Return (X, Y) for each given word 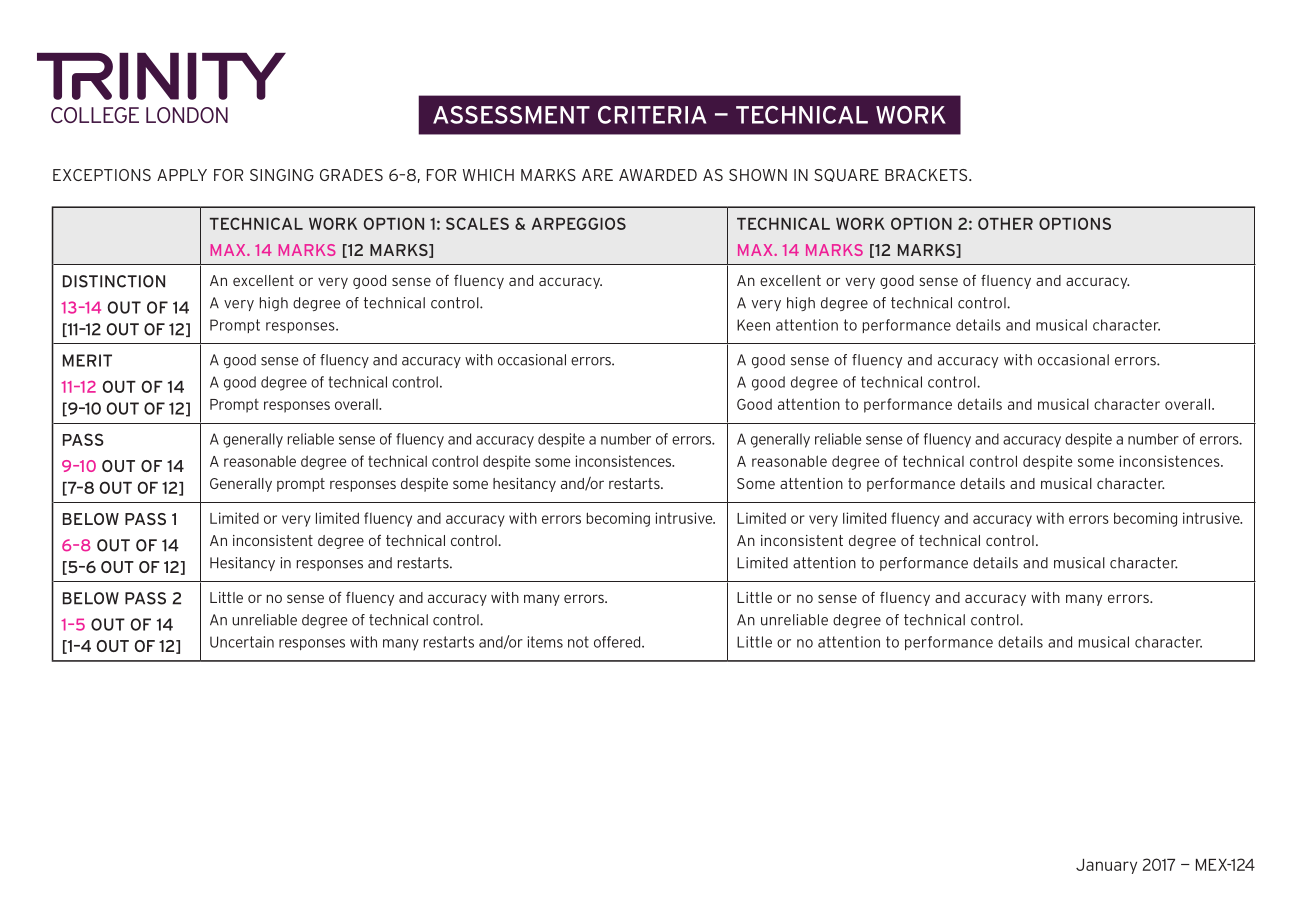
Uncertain (242, 642)
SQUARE (846, 175)
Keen (753, 325)
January (1106, 866)
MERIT (87, 360)
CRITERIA (652, 115)
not (578, 642)
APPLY (182, 175)
